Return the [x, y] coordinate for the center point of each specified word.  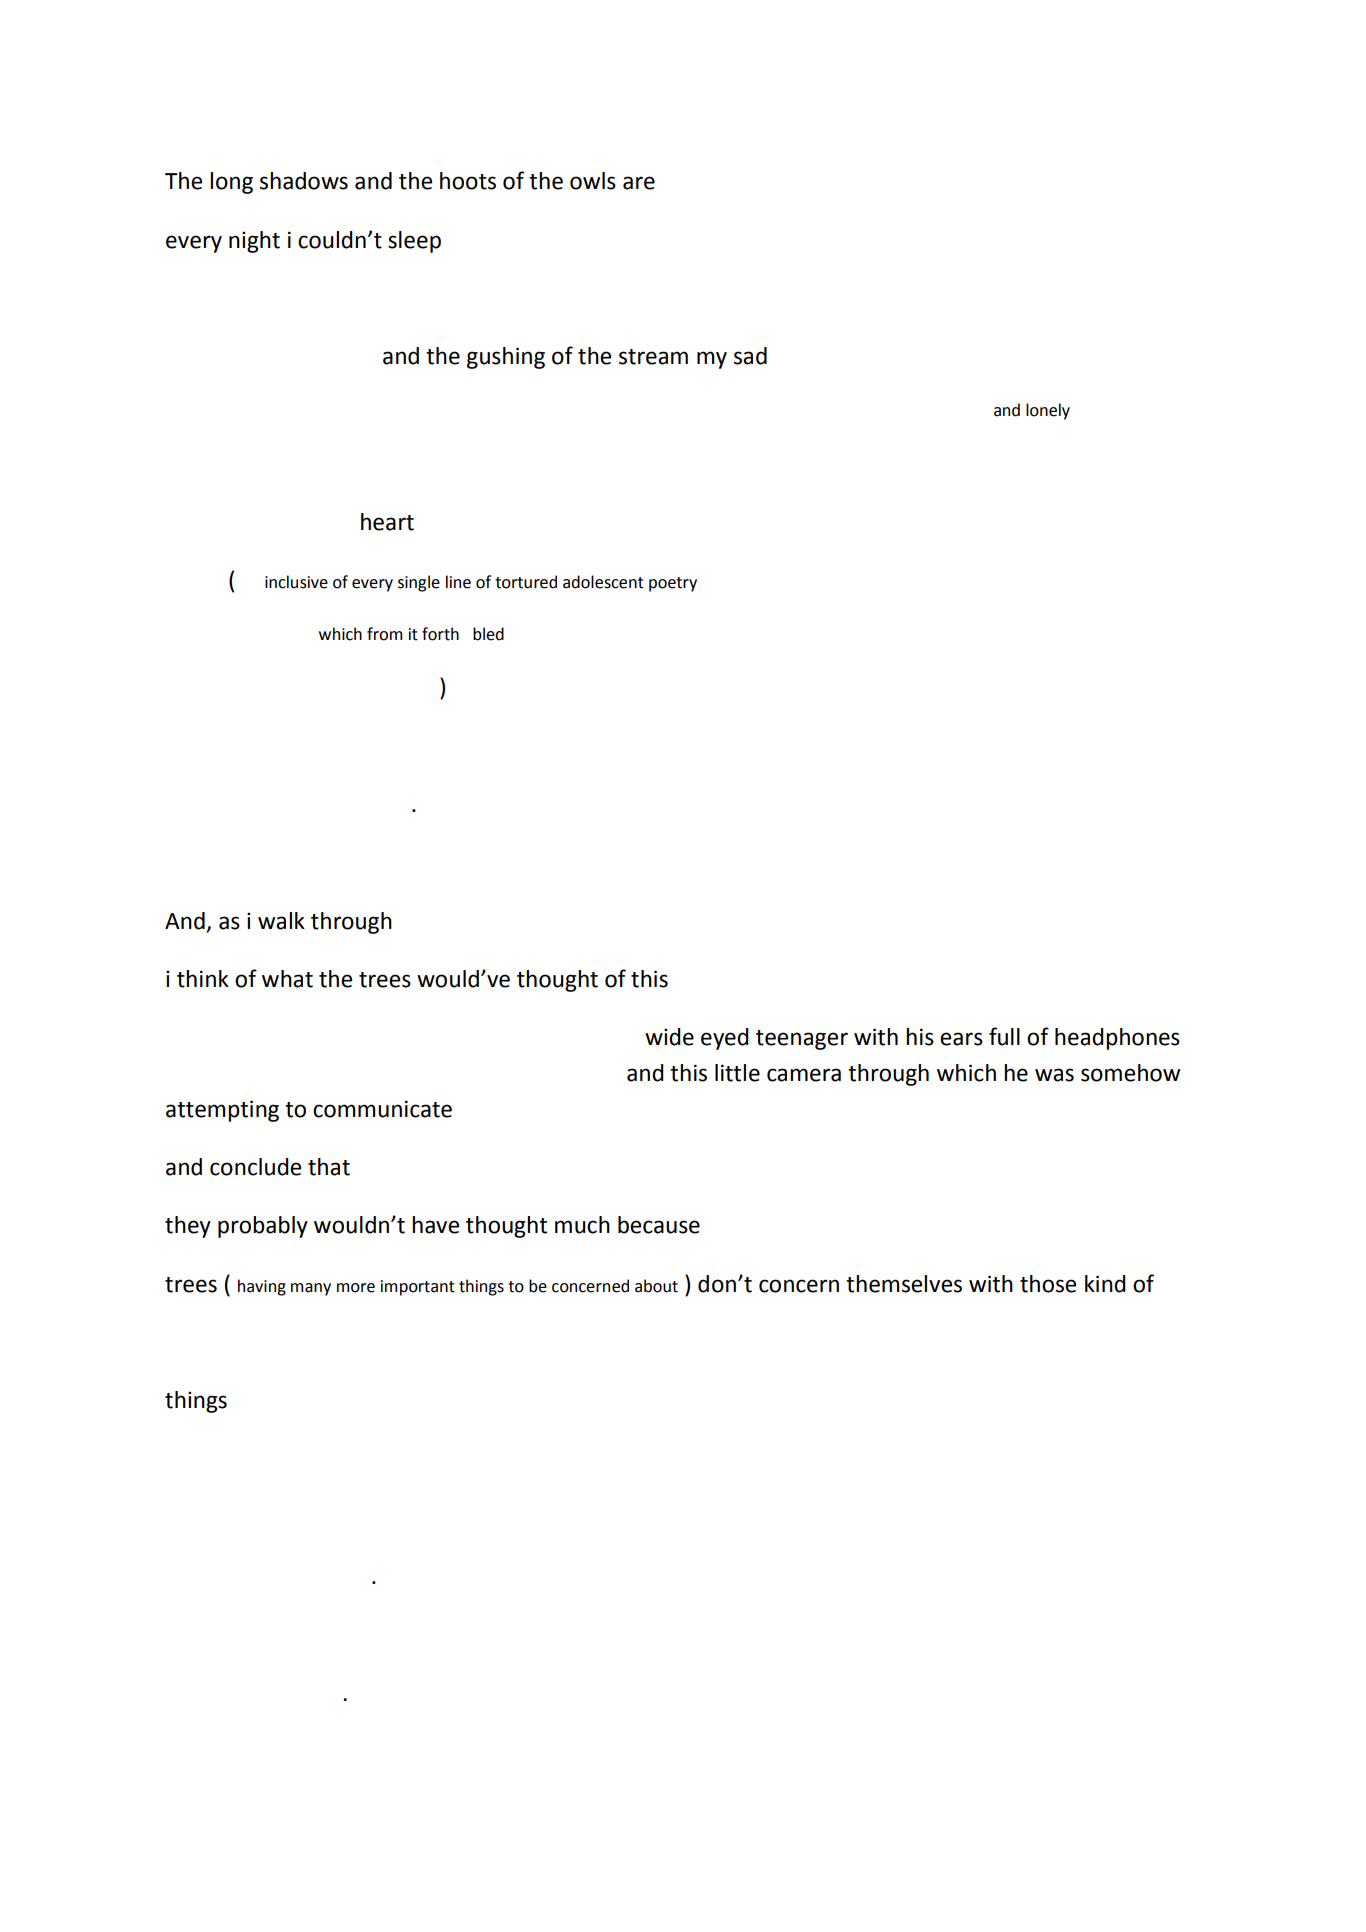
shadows [304, 181]
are [639, 183]
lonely [1048, 411]
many [311, 1289]
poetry [673, 584]
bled [488, 634]
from [384, 634]
